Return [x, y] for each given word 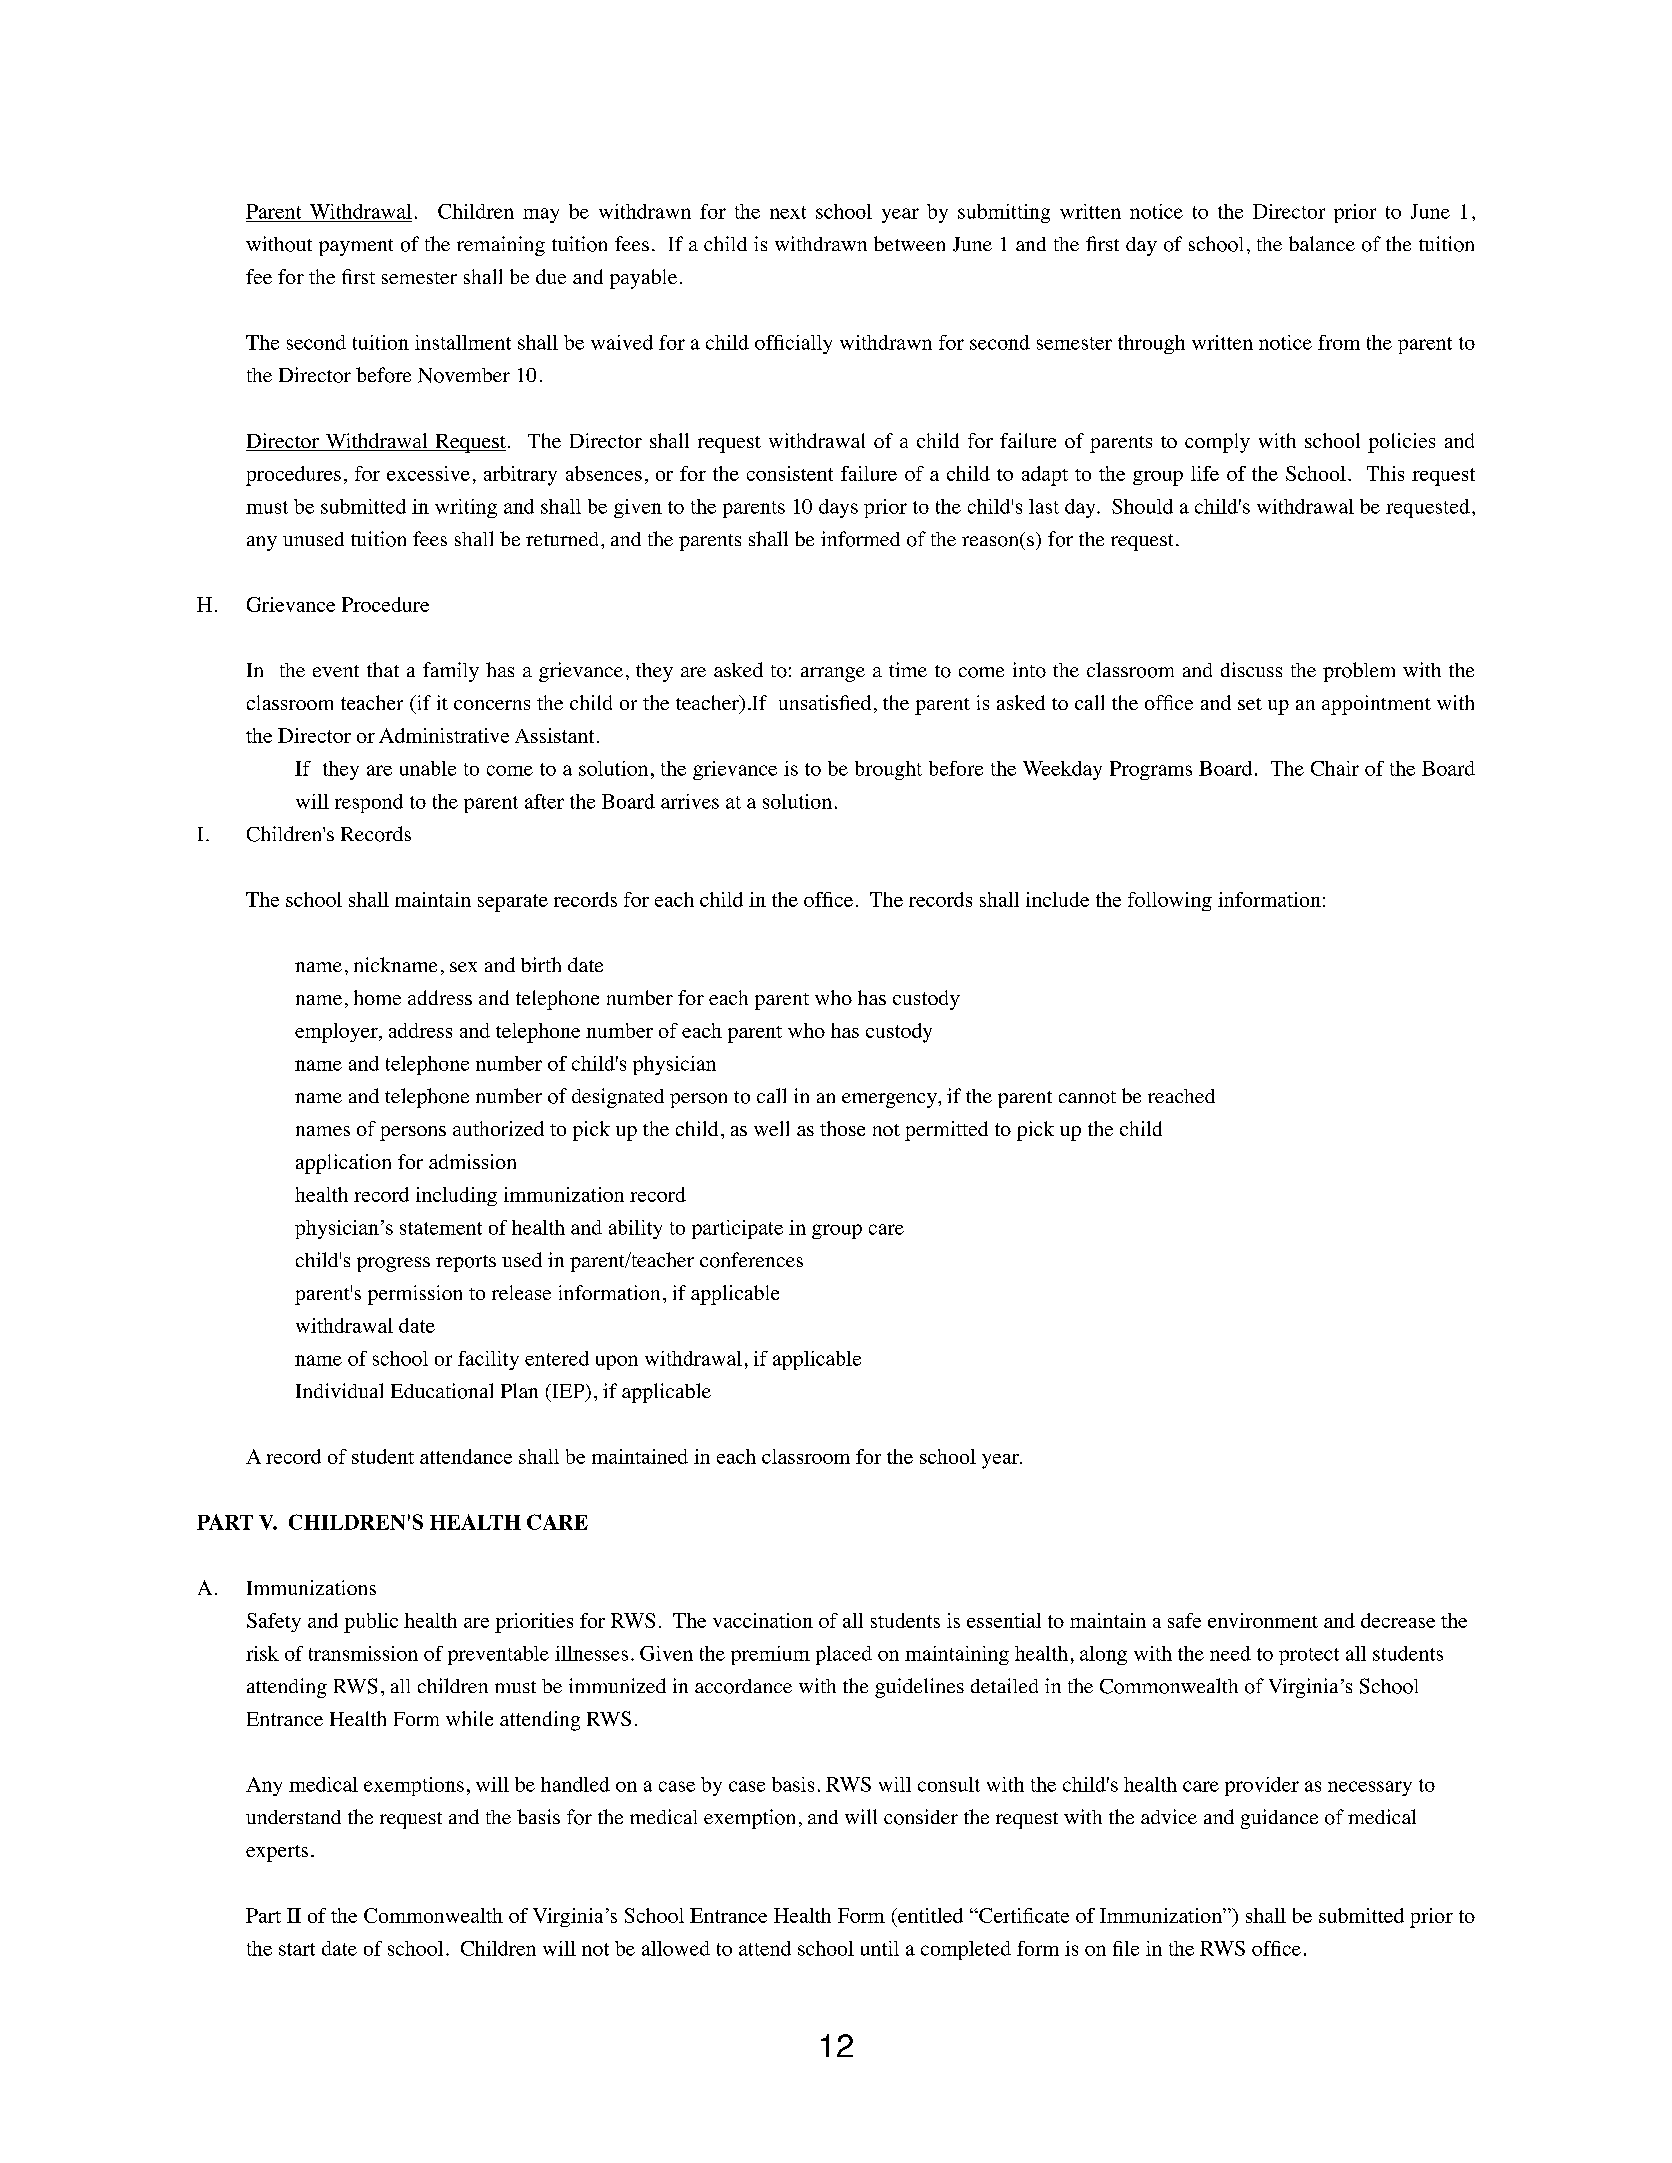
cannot [1087, 1097]
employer [337, 1033]
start [297, 1949]
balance [1322, 243]
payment [356, 247]
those [842, 1128]
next [788, 212]
